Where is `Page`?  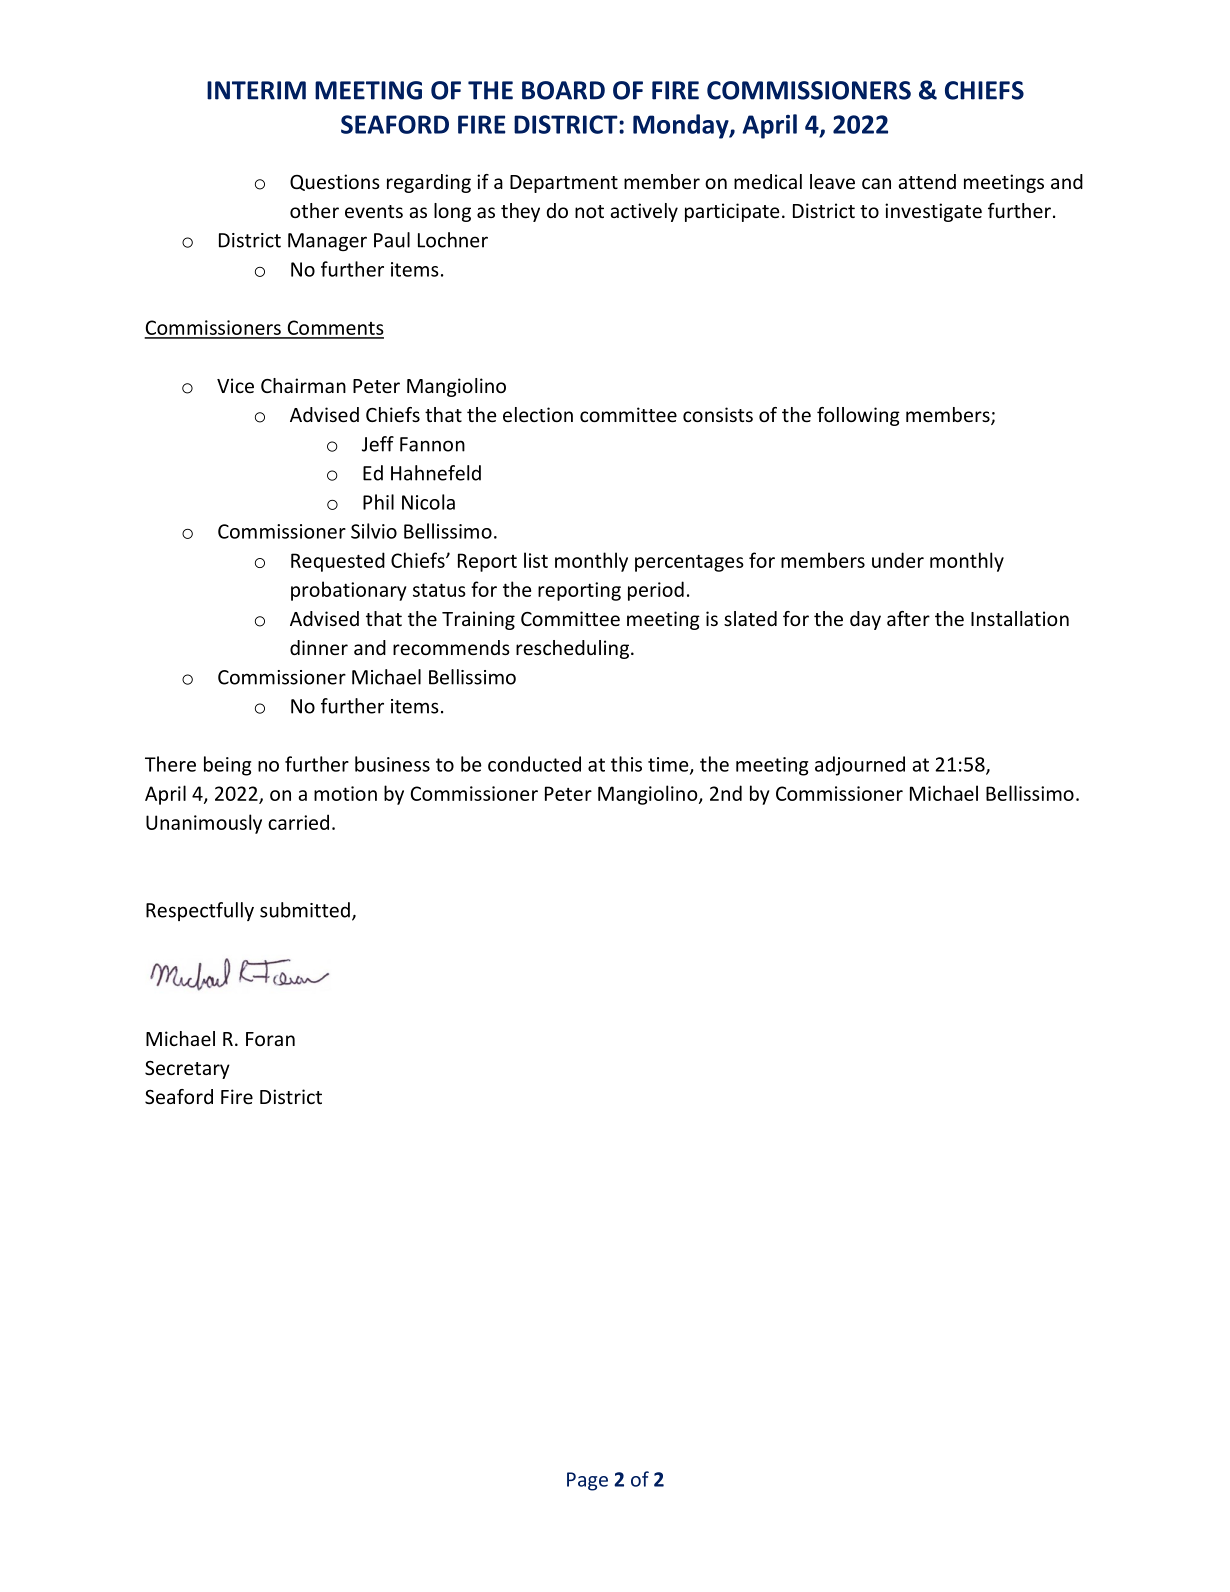
Page is located at coordinates (587, 1481).
